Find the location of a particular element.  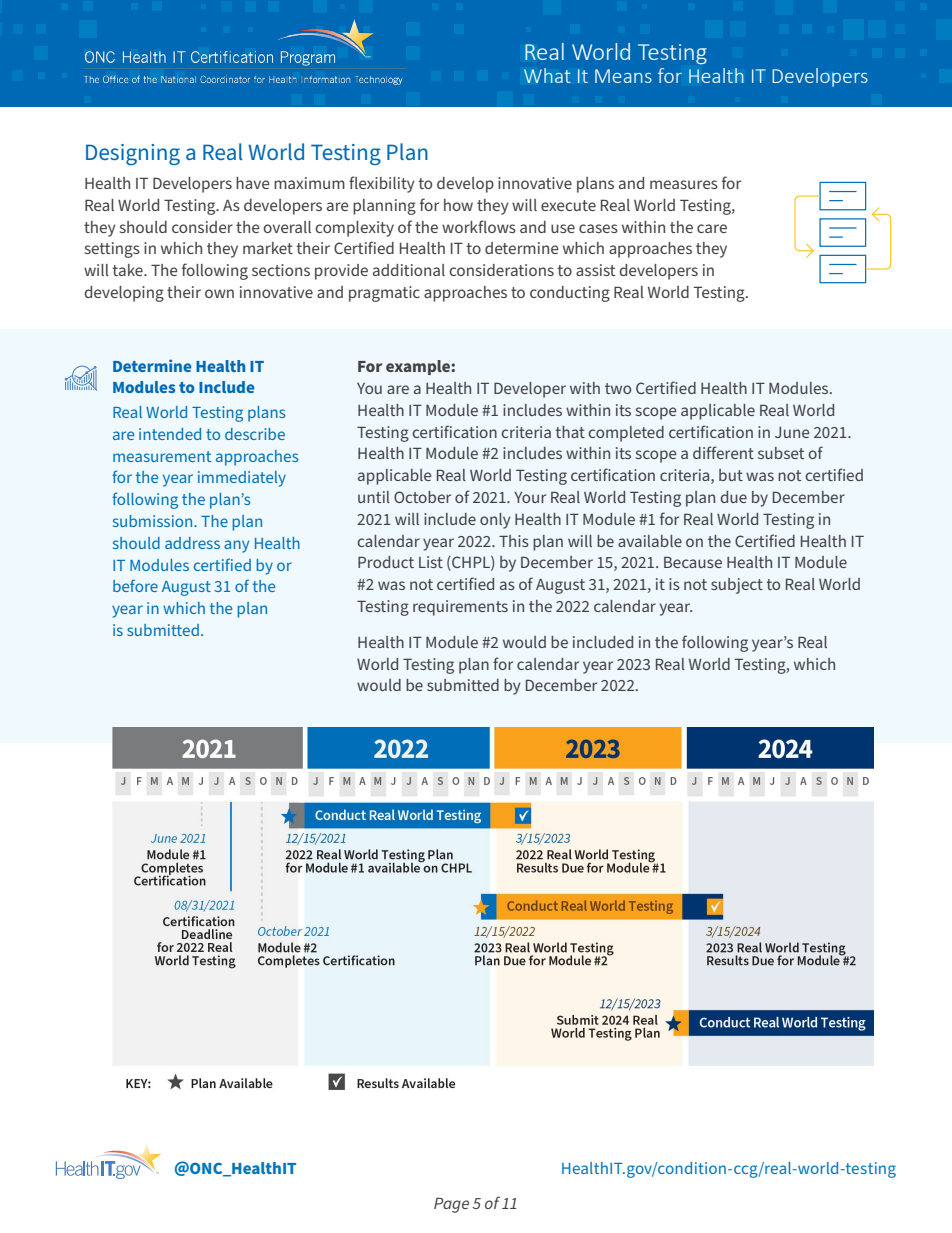

Designing is located at coordinates (133, 154).
